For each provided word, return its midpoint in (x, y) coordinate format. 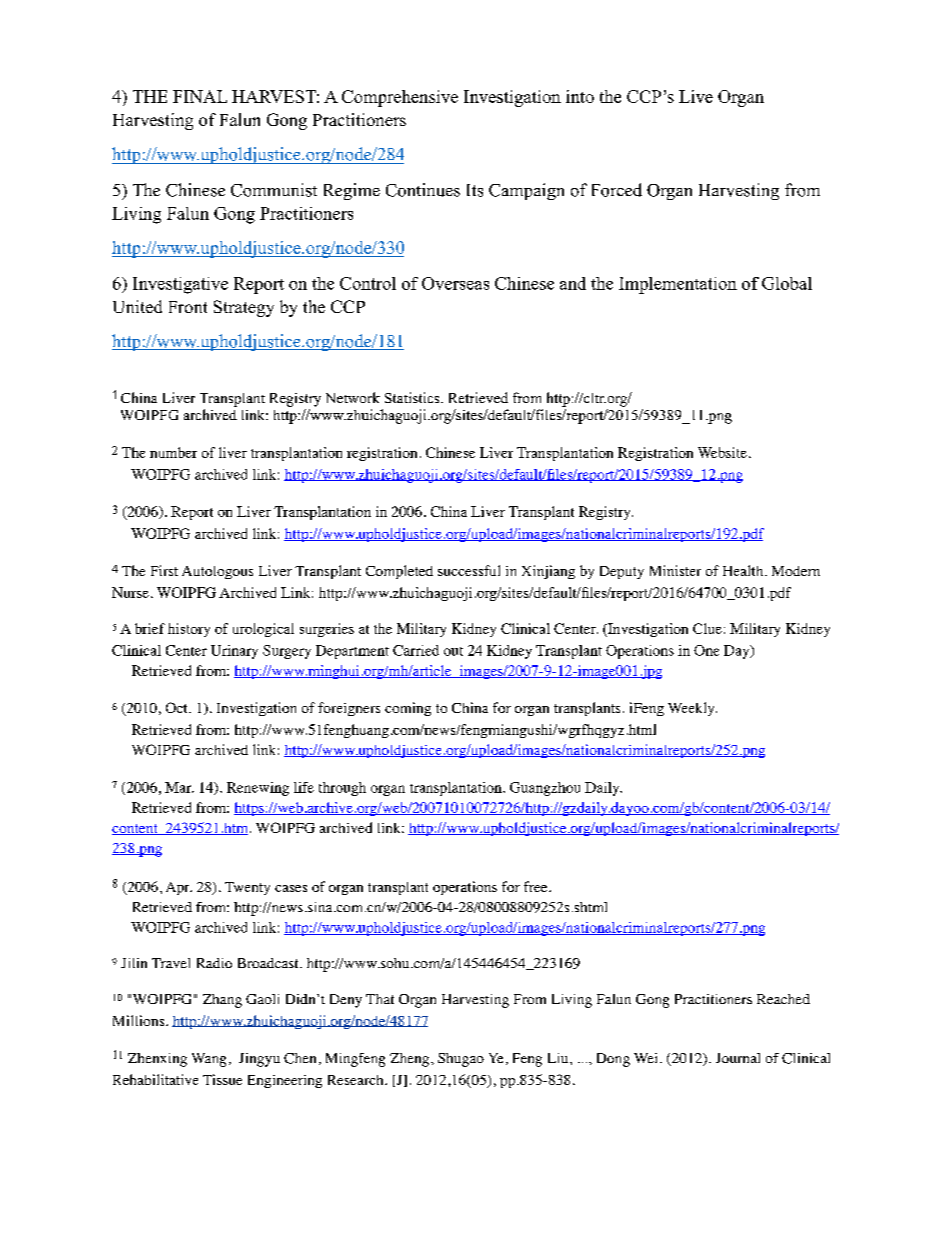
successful (469, 570)
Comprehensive (400, 98)
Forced (617, 190)
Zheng (411, 1060)
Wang (209, 1060)
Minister (675, 570)
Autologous (217, 572)
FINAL (200, 96)
